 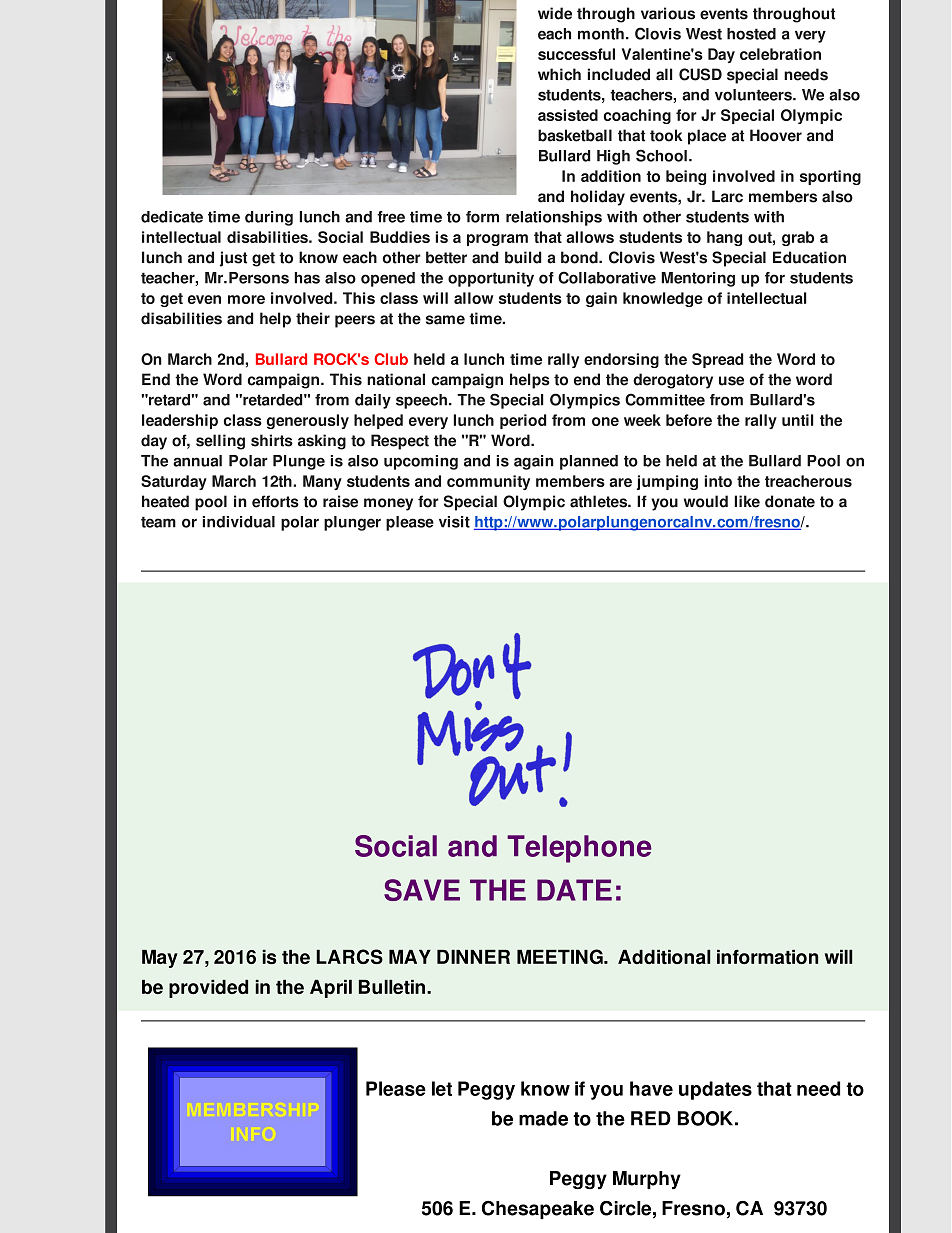 What do you see at coordinates (647, 1180) in the document?
I see `Murphy` at bounding box center [647, 1180].
